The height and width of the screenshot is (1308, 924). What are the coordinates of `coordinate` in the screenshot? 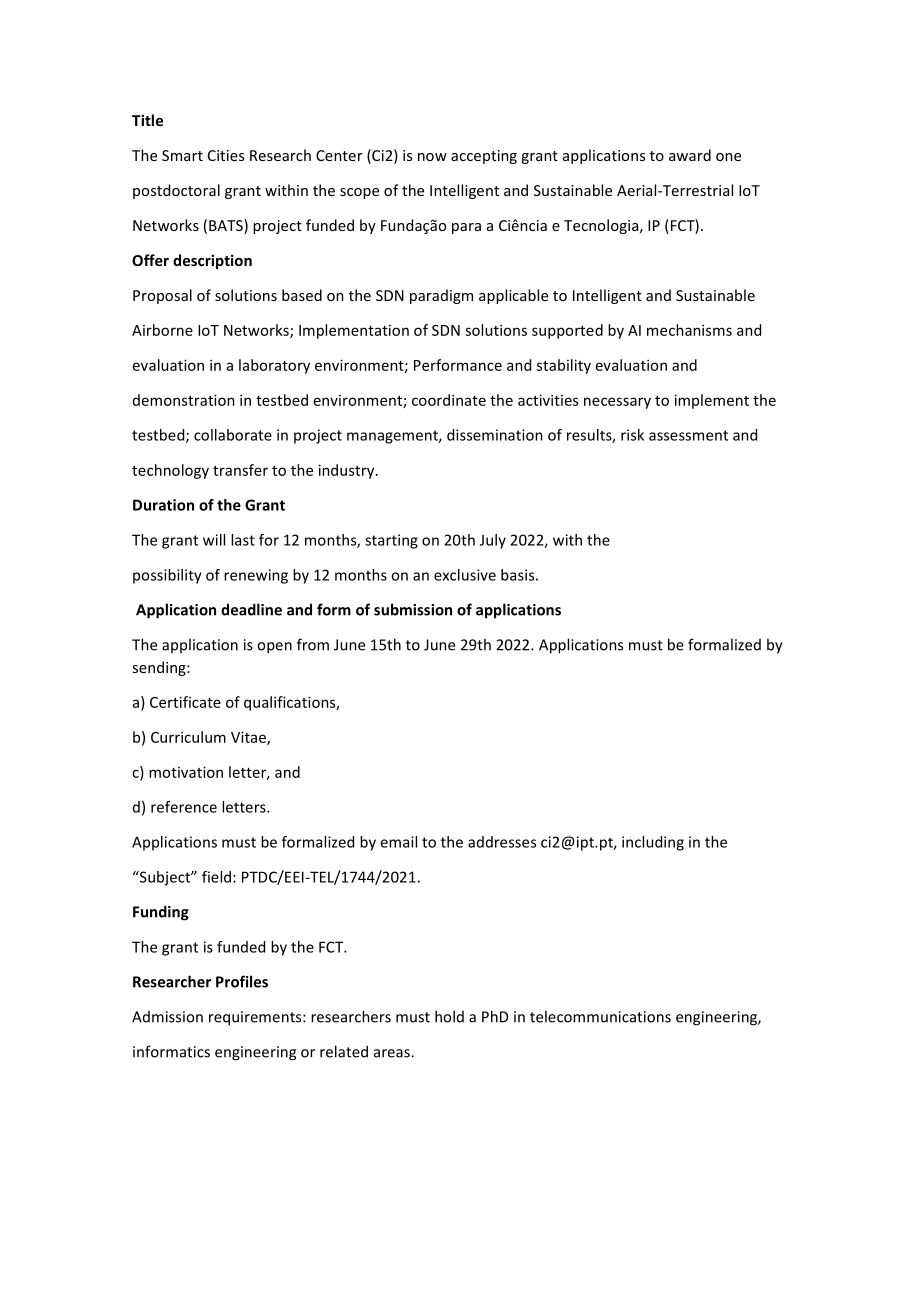 It's located at (449, 400).
